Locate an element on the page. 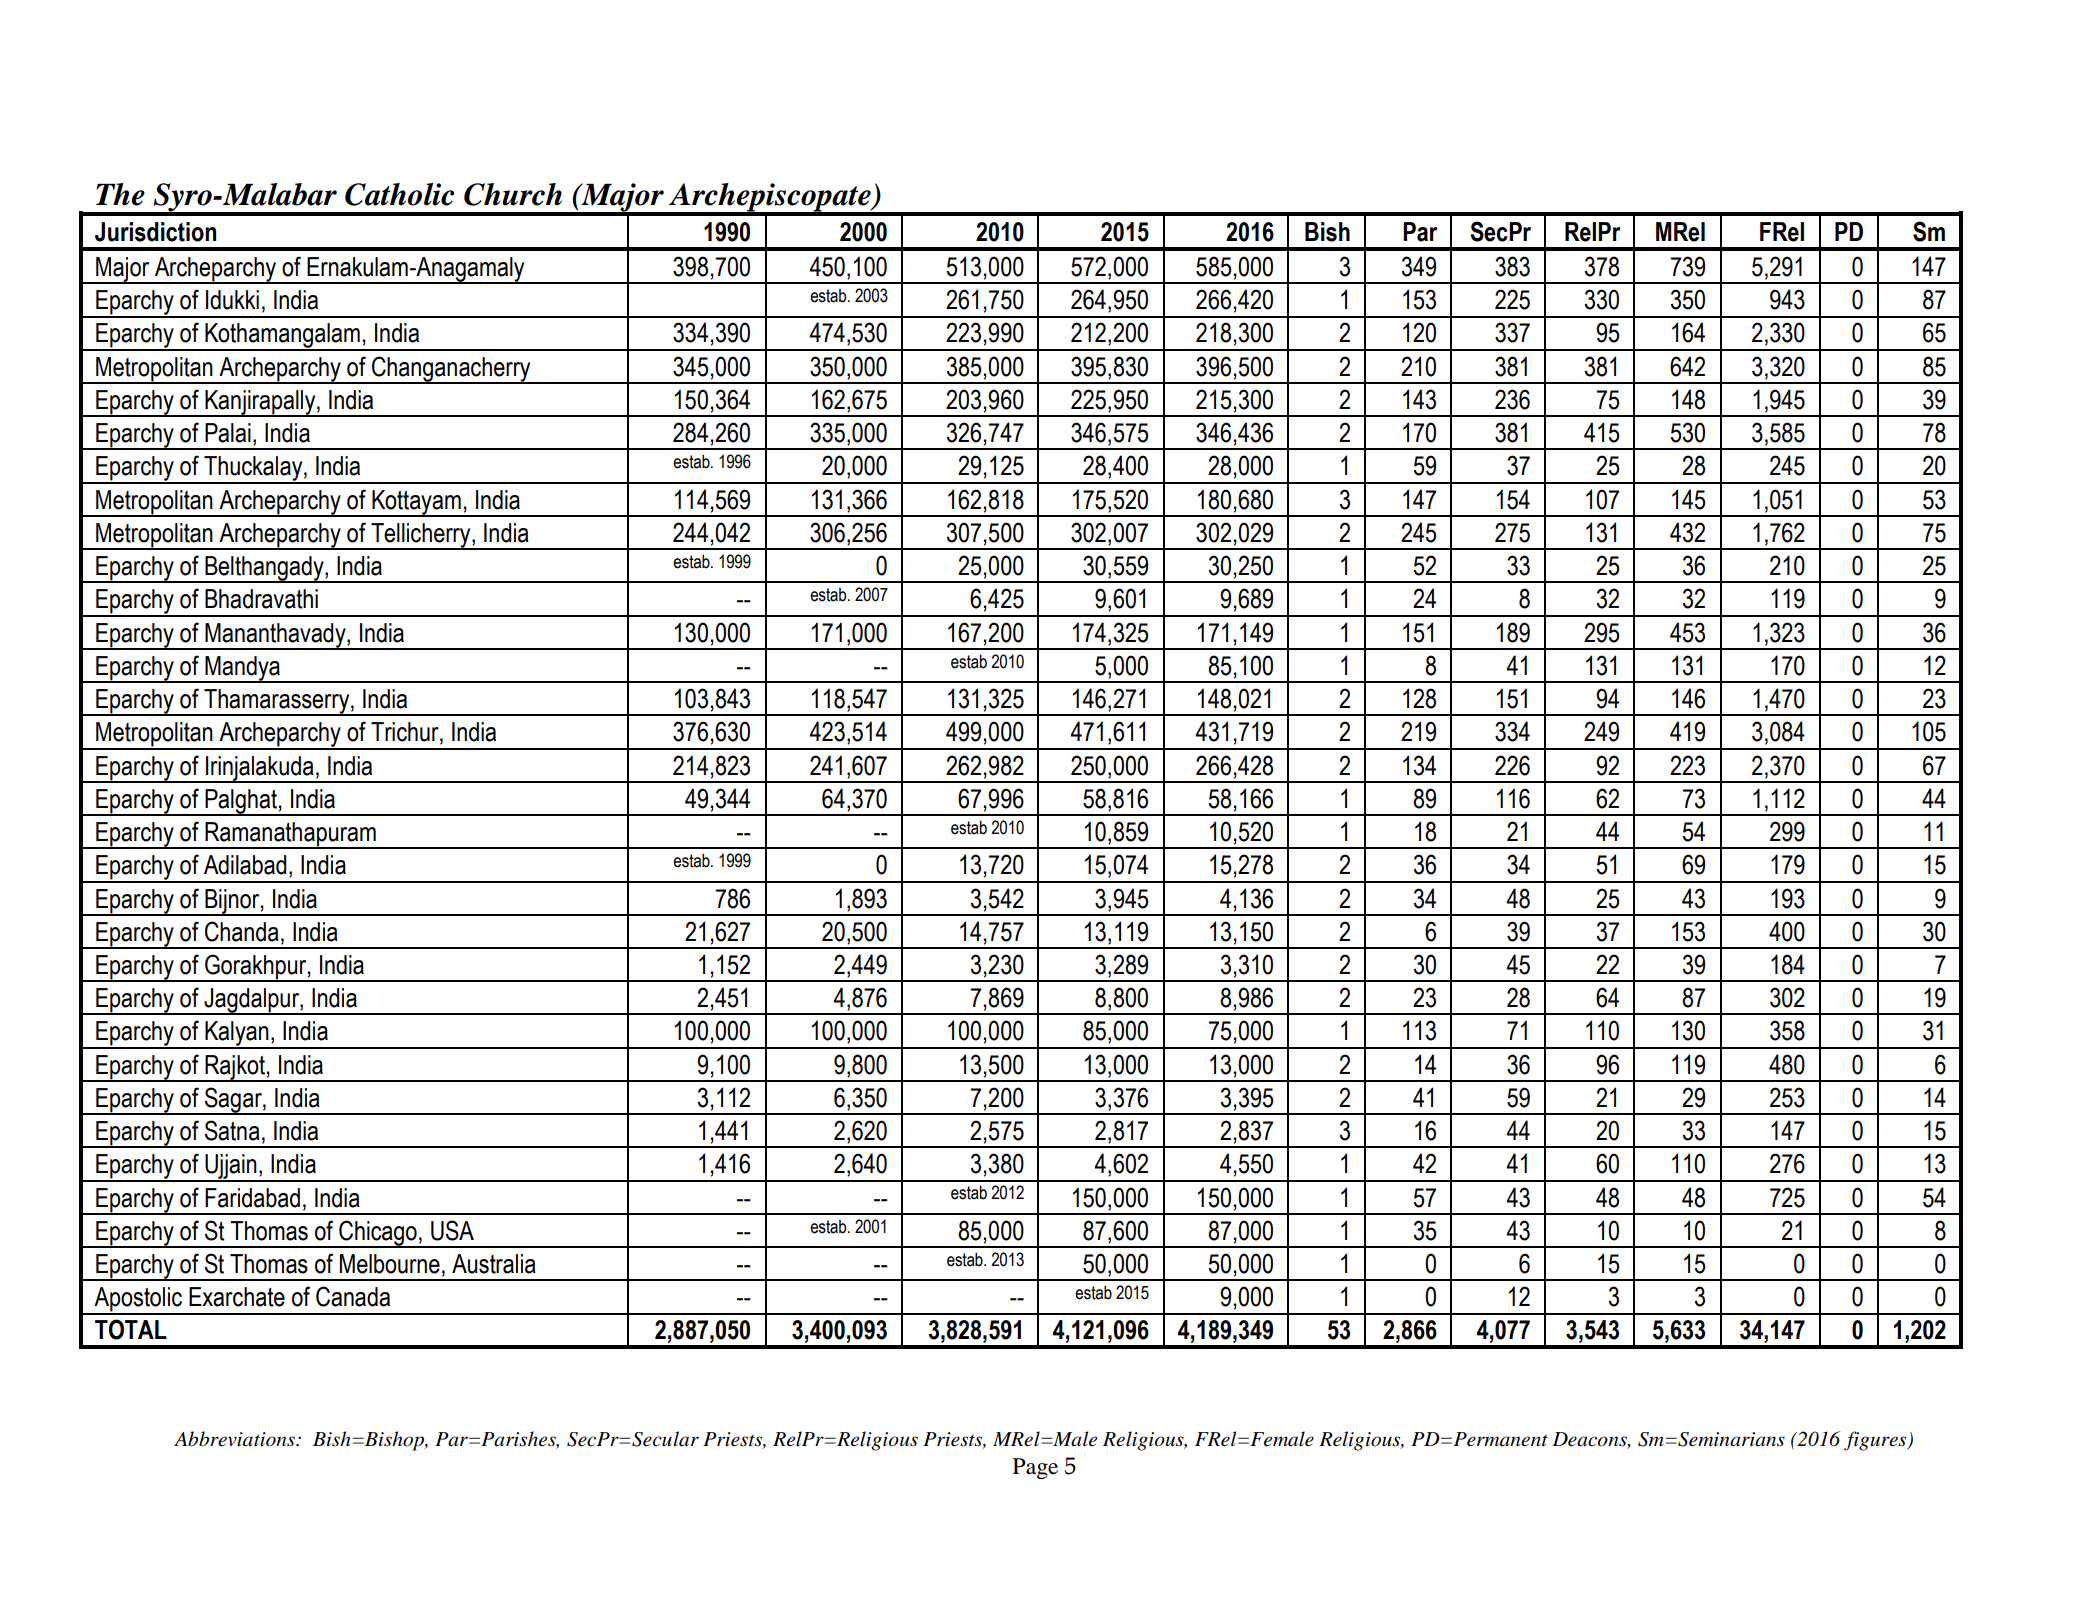 Image resolution: width=2089 pixels, height=1614 pixels. Church is located at coordinates (513, 194).
